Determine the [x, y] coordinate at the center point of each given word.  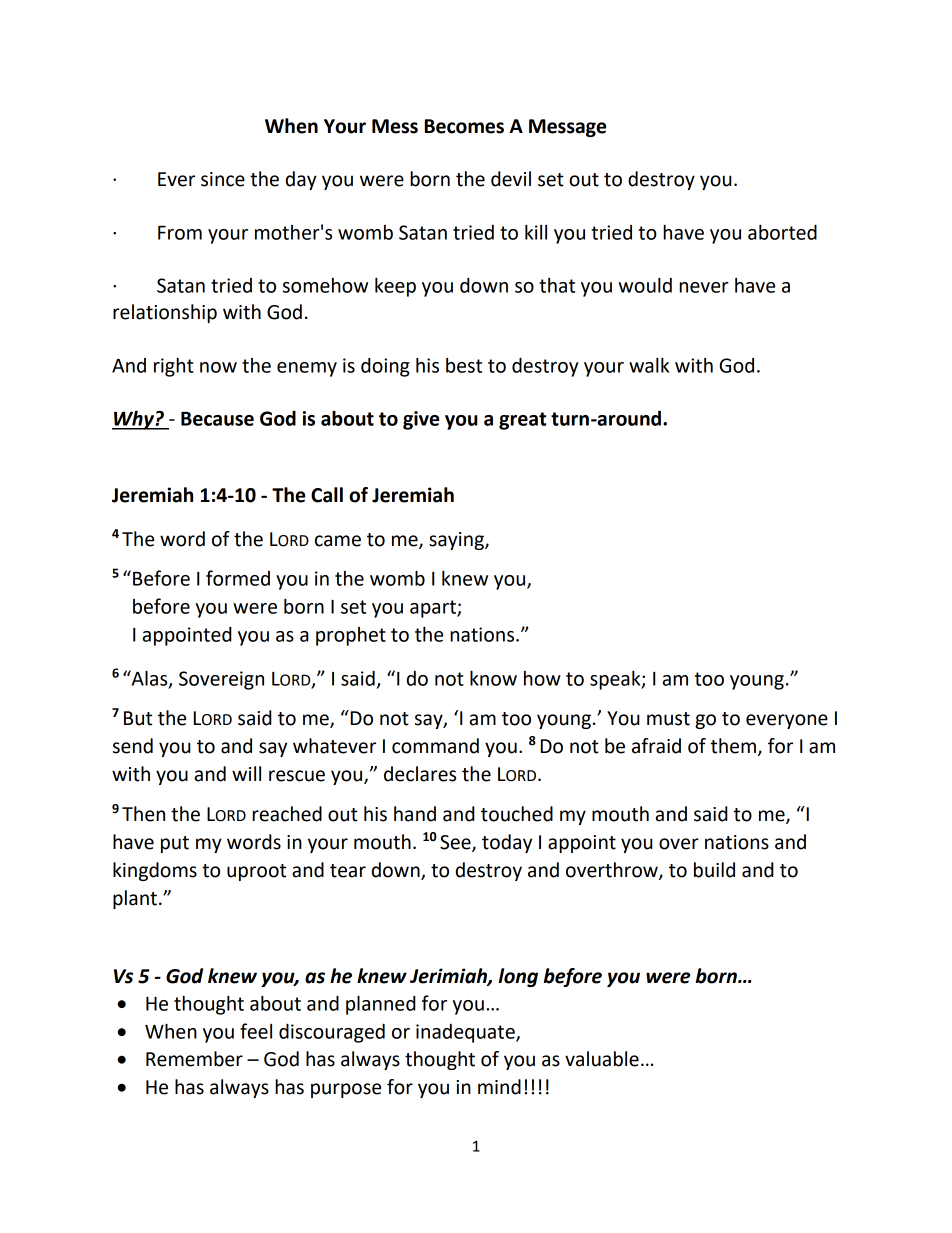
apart [434, 609]
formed [238, 578]
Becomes [464, 126]
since [223, 179]
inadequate [466, 1033]
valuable [602, 1059]
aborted [782, 232]
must [668, 719]
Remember [194, 1059]
